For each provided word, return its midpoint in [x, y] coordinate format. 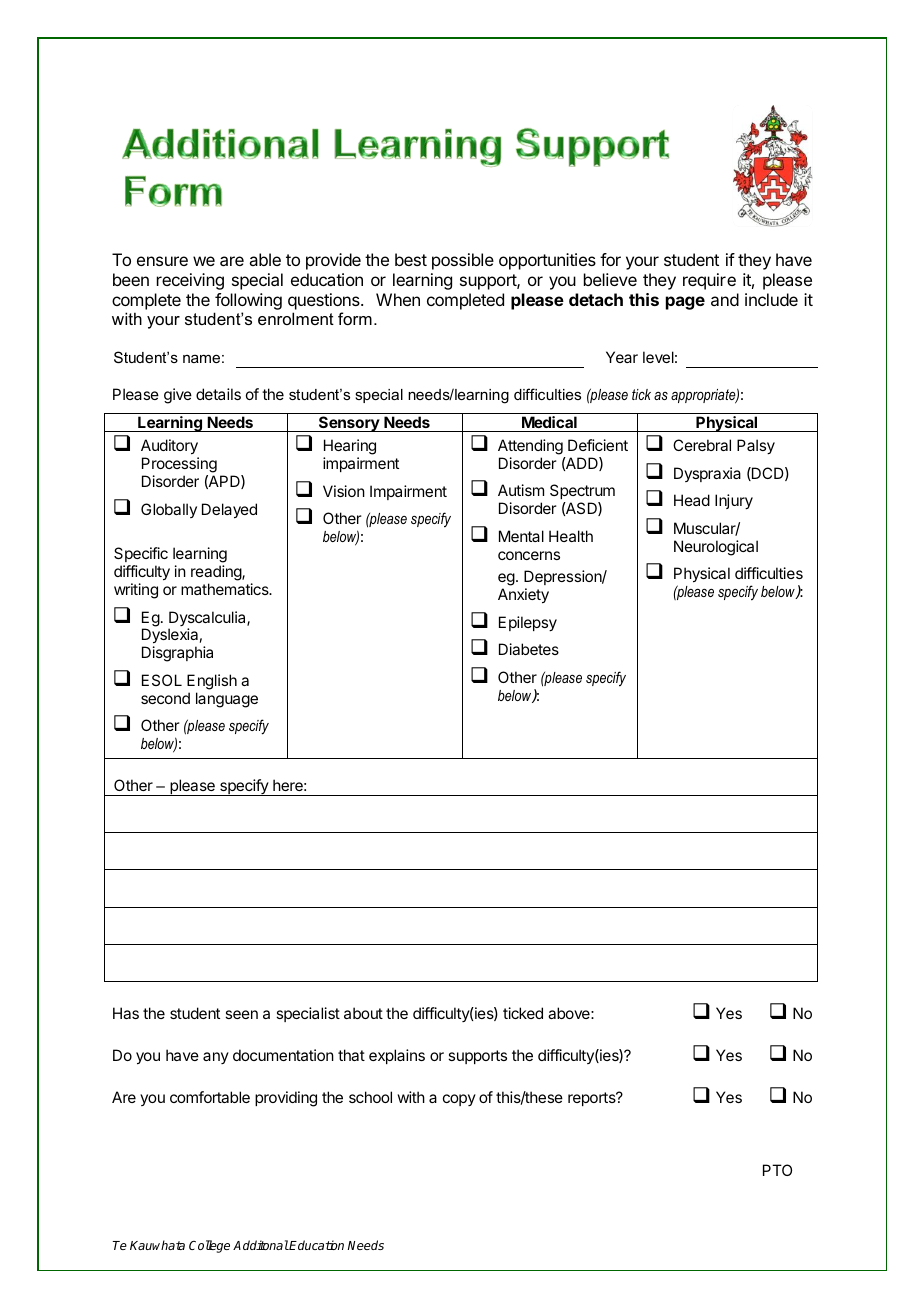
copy [459, 1100]
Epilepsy [528, 624]
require [709, 281]
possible [463, 261]
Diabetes [529, 649]
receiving [190, 281]
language [227, 700]
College [209, 1246]
